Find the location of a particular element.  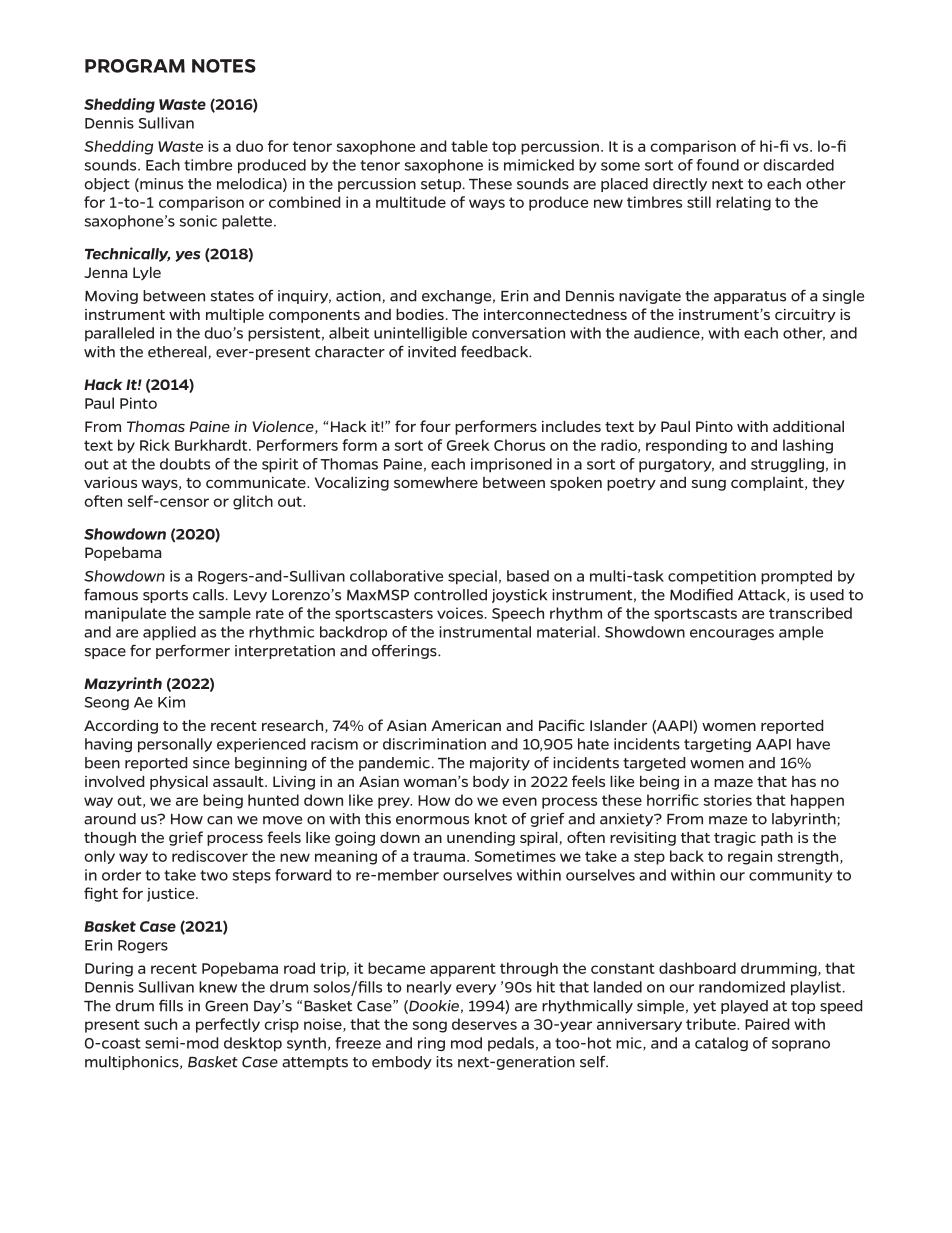

such is located at coordinates (160, 1024).
